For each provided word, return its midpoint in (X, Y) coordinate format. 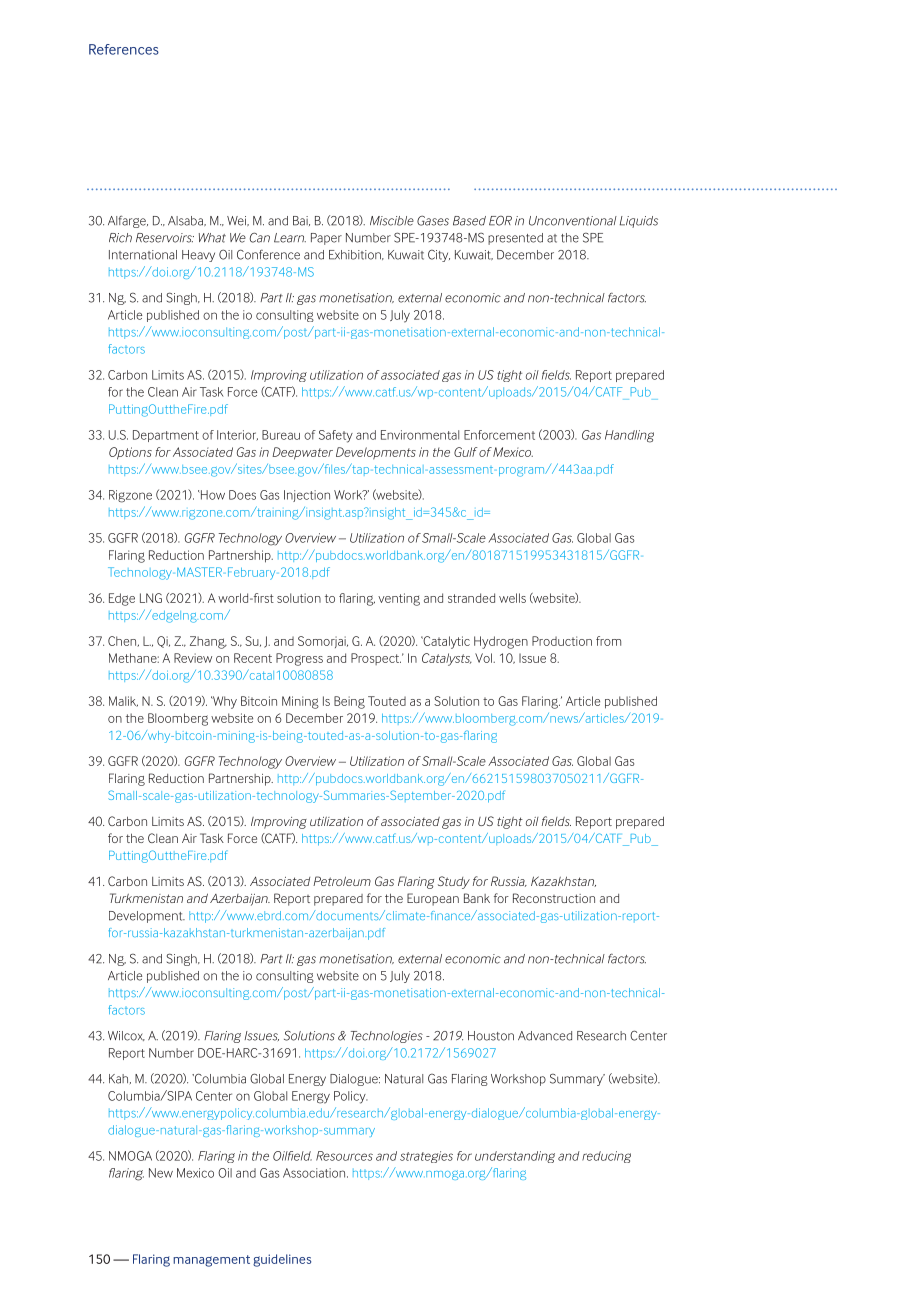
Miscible (392, 221)
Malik (123, 701)
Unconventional (573, 221)
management (211, 1261)
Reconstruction (554, 898)
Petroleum (342, 881)
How (211, 495)
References (124, 49)
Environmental (420, 435)
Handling (629, 436)
